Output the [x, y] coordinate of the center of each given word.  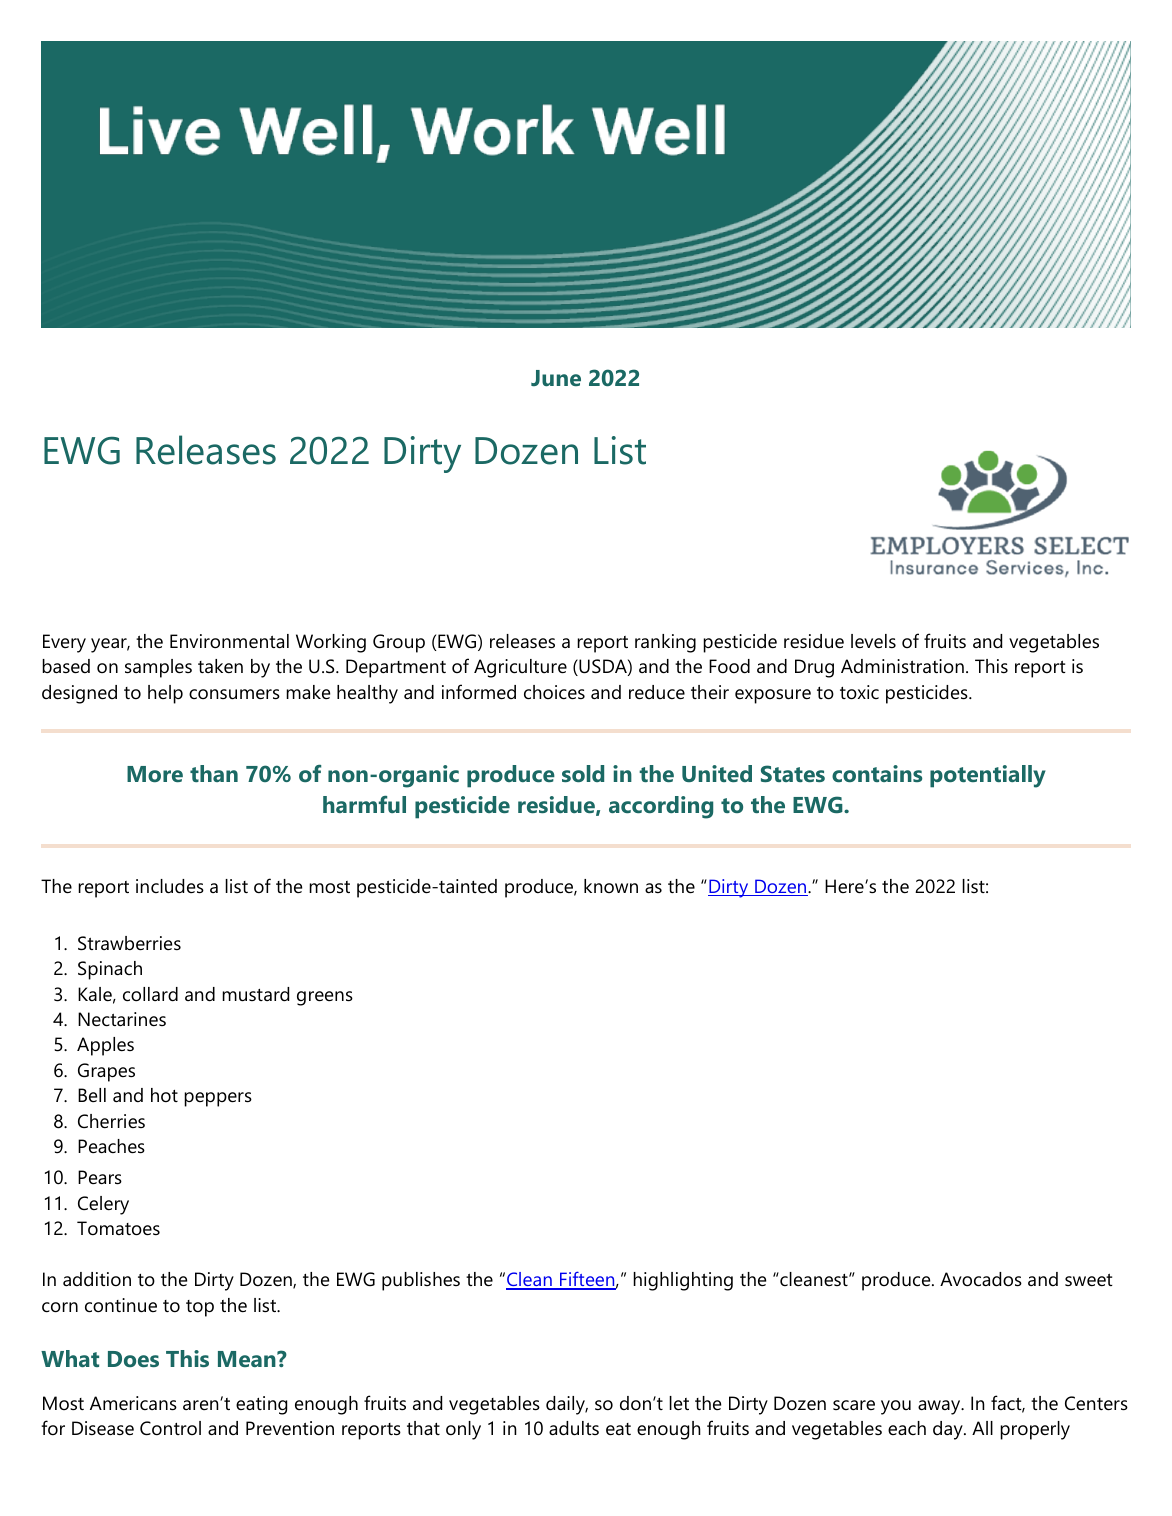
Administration [902, 666]
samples [158, 668]
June [556, 378]
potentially [988, 776]
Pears [100, 1177]
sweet [1089, 1280]
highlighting [683, 1281]
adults [574, 1428]
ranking [665, 643]
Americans [133, 1403]
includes [170, 886]
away [940, 1407]
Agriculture [520, 668]
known [611, 886]
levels [873, 641]
